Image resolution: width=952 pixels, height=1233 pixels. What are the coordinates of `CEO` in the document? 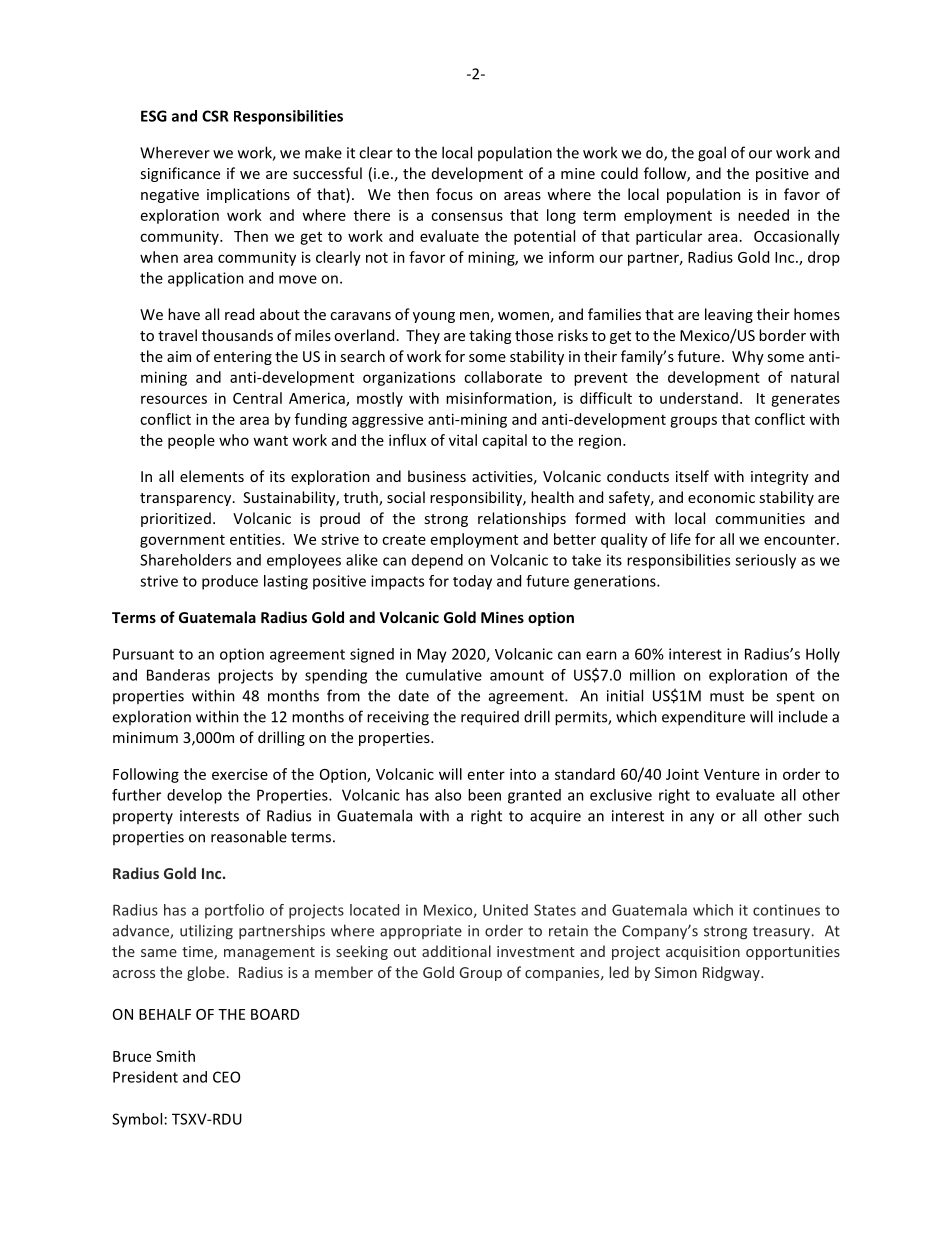 It's located at (226, 1077).
